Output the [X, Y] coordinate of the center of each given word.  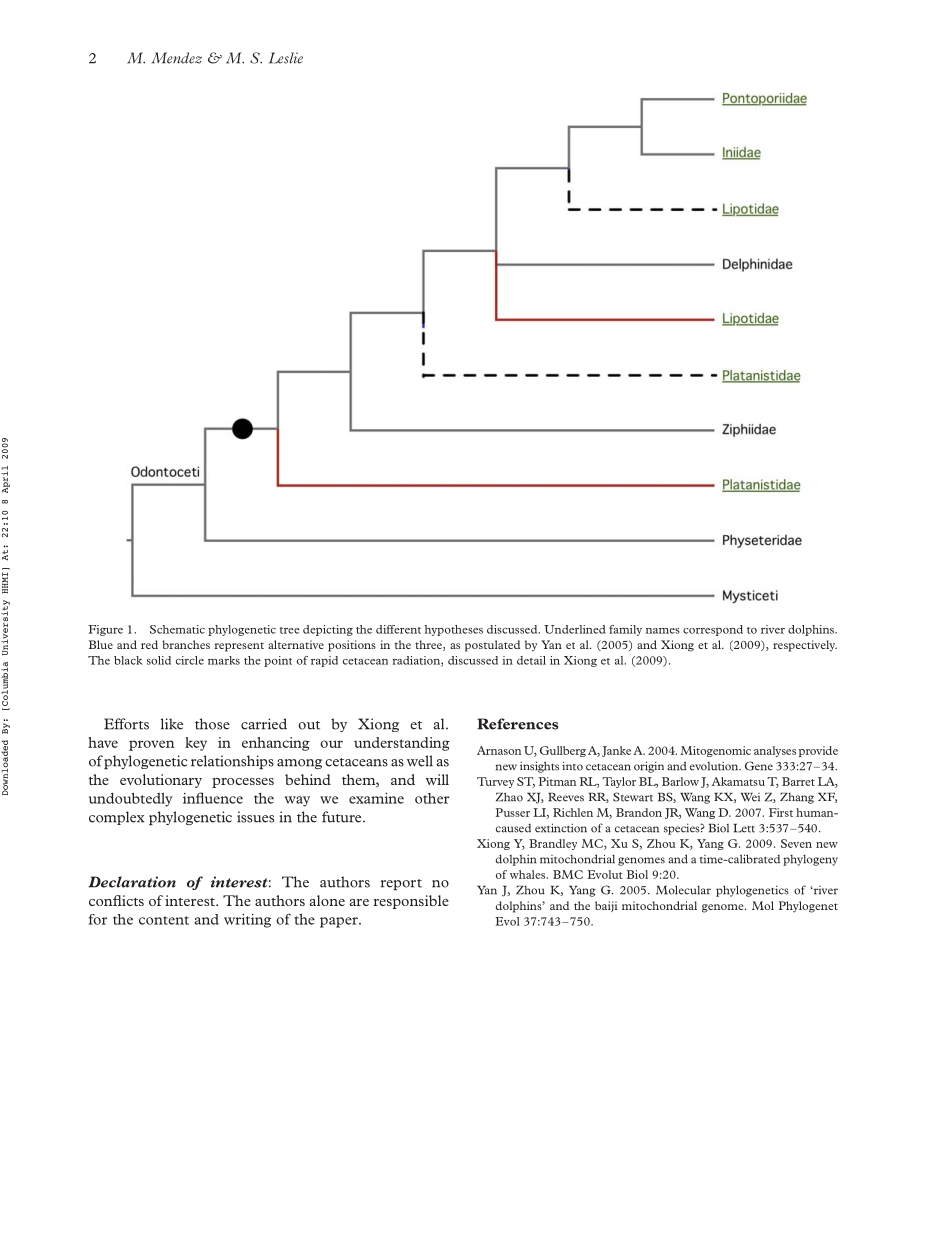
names [663, 631]
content [164, 920]
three [429, 645]
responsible [411, 902]
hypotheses [454, 630]
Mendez [177, 58]
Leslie [286, 58]
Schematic [177, 629]
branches [186, 644]
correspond [713, 630]
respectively [805, 646]
